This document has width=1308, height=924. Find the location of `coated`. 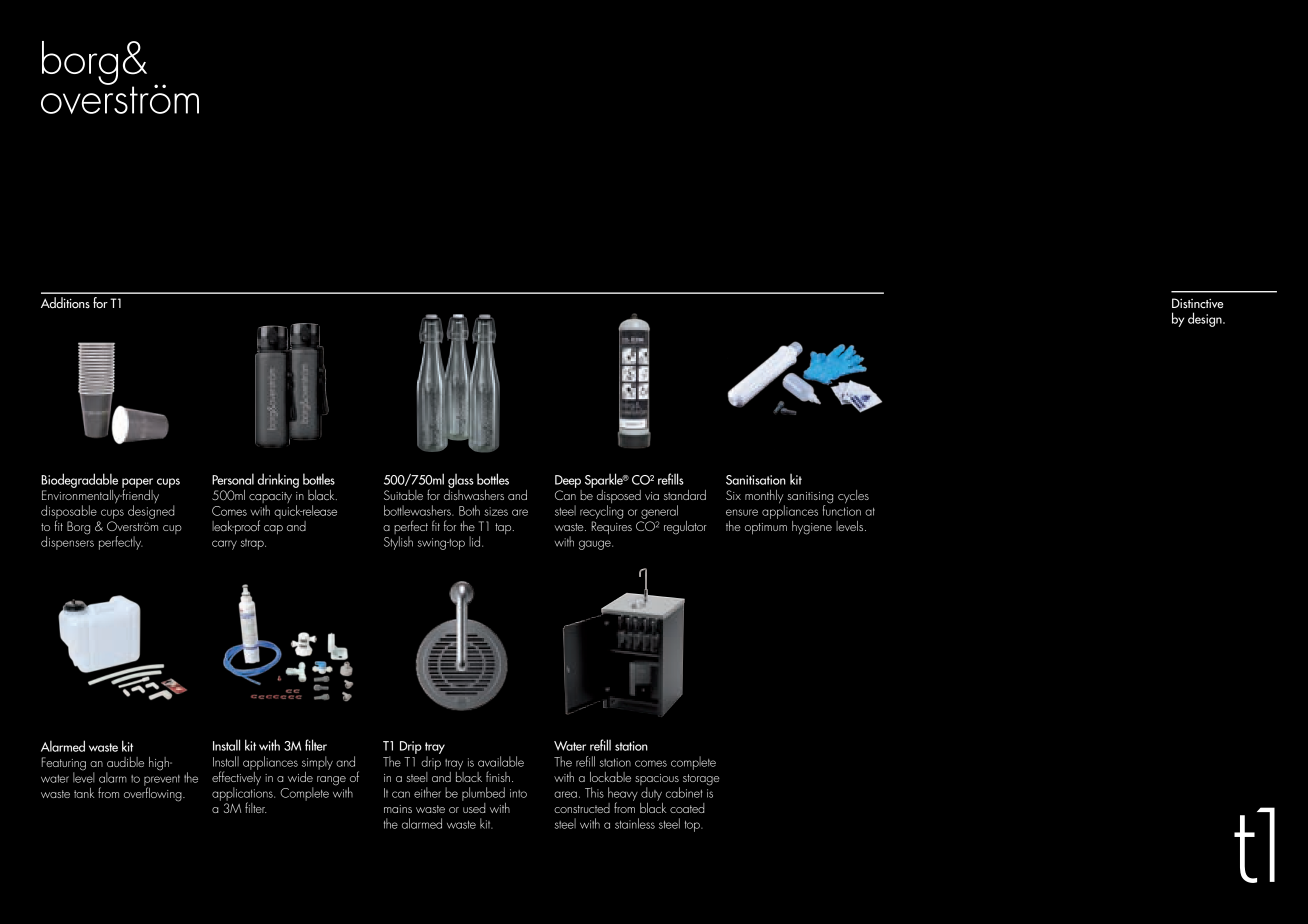

coated is located at coordinates (687, 808).
